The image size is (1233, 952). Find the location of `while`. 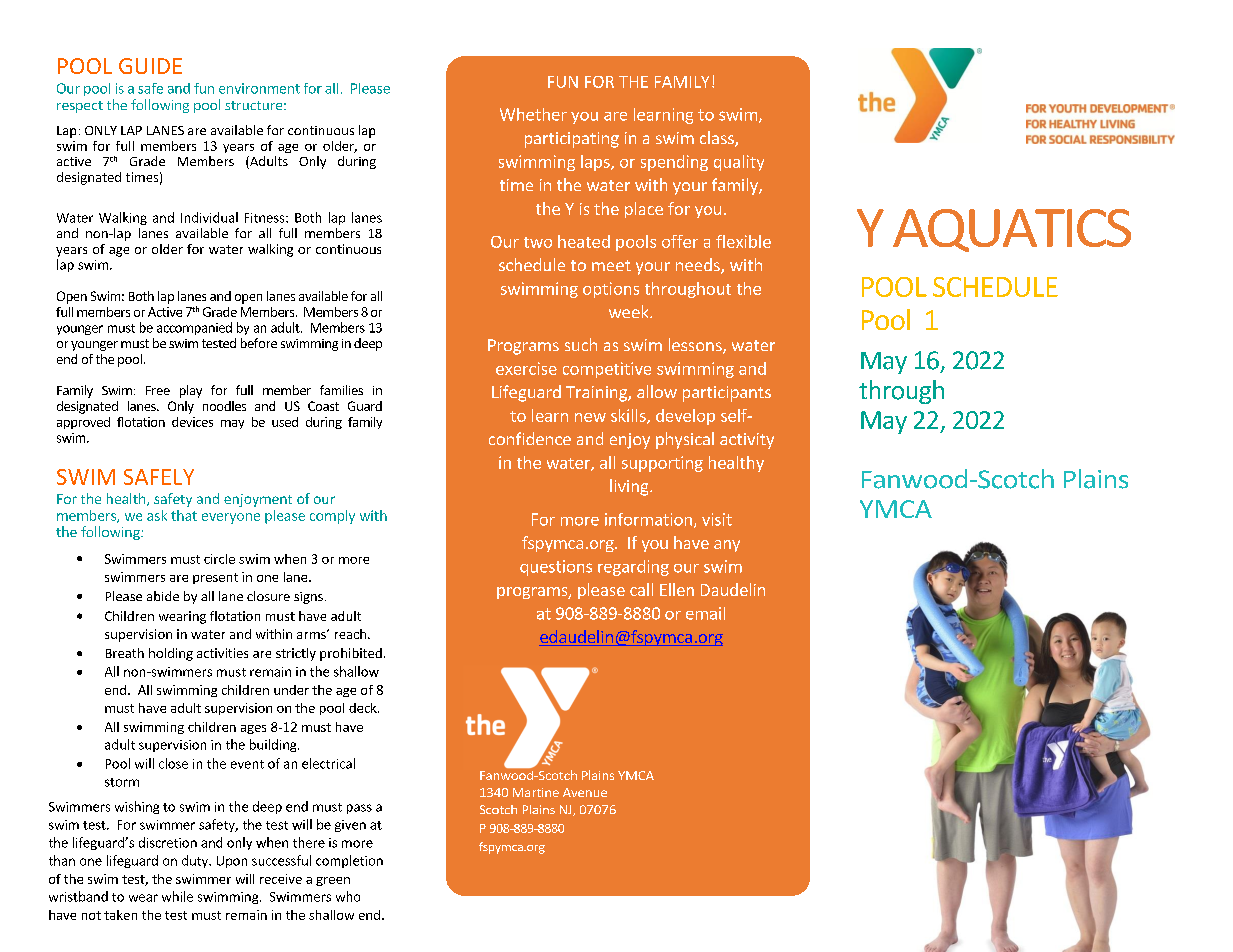

while is located at coordinates (177, 896).
